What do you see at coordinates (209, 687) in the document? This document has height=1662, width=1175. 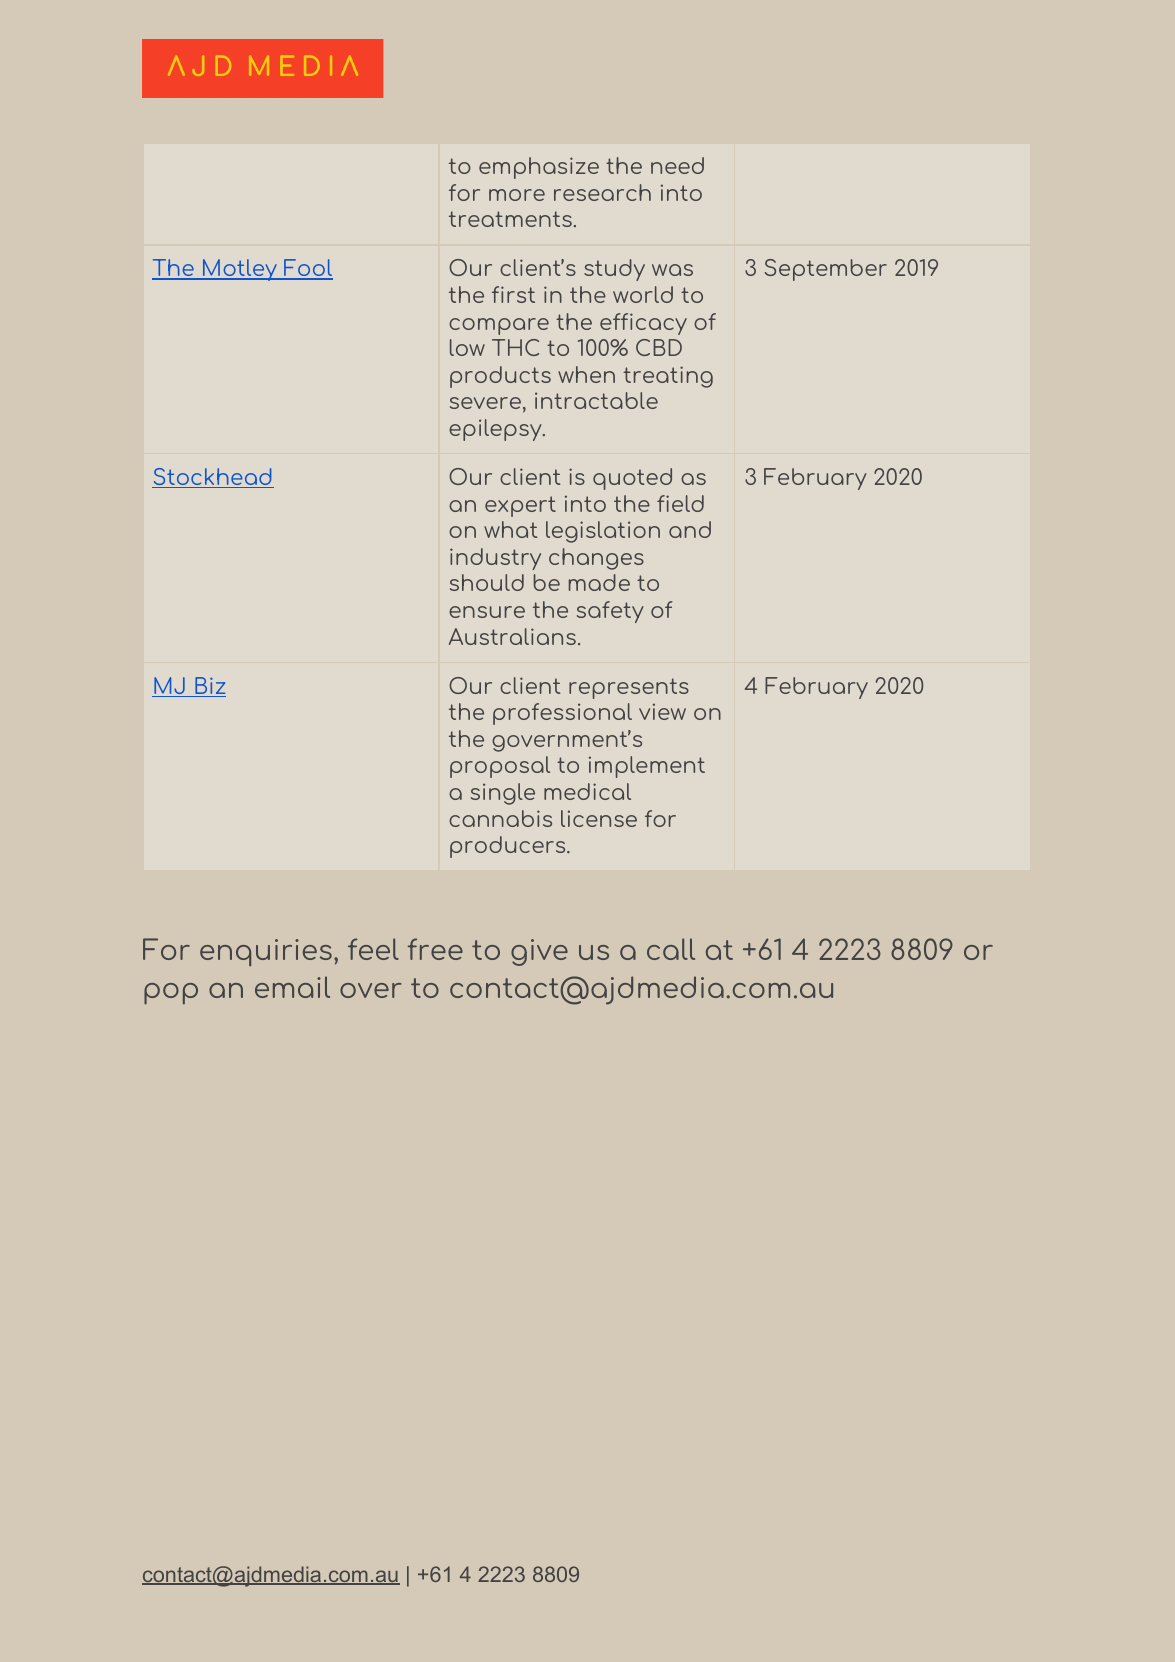 I see `Biz` at bounding box center [209, 687].
